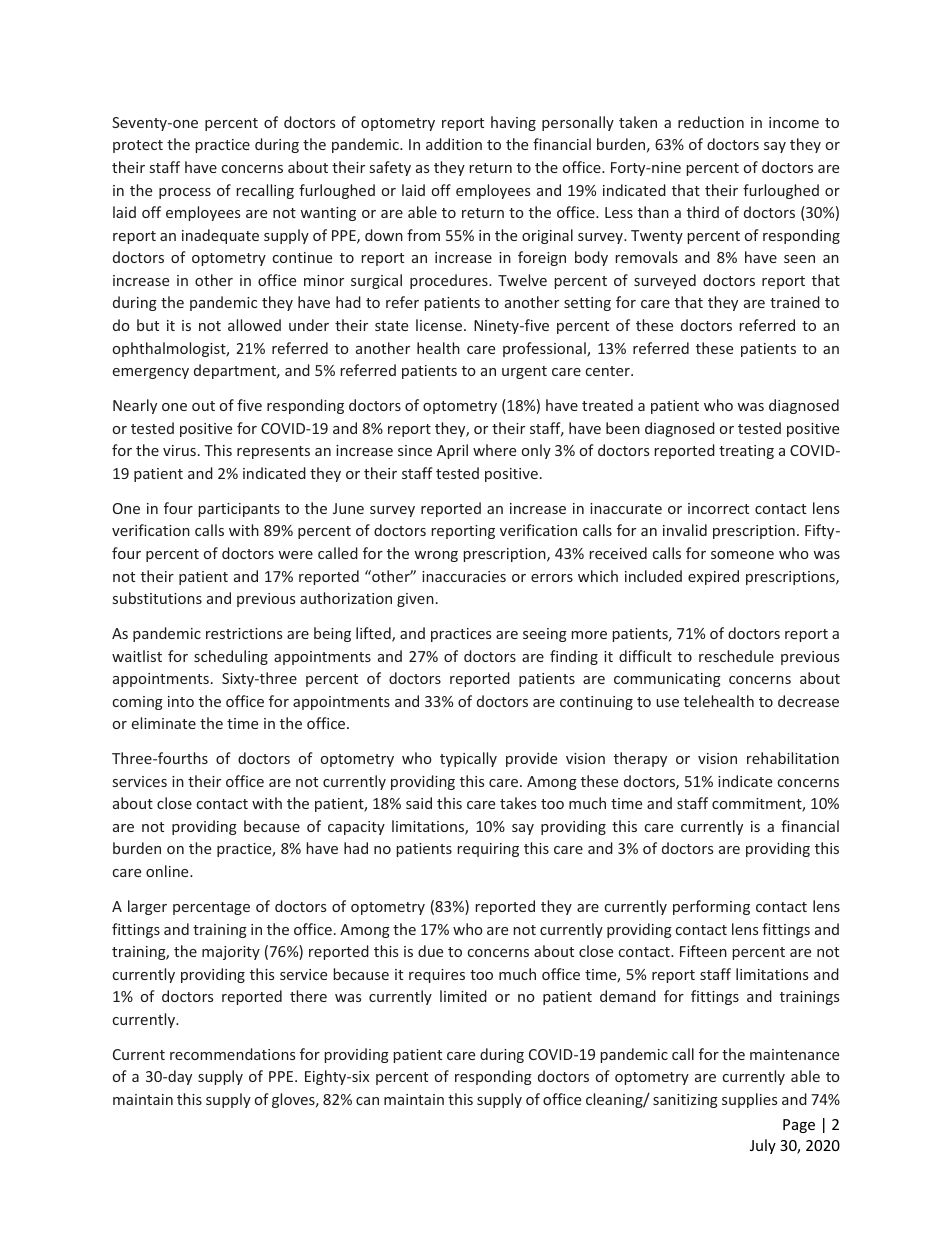 This screenshot has width=952, height=1233. Describe the element at coordinates (746, 452) in the screenshot. I see `treating` at that location.
